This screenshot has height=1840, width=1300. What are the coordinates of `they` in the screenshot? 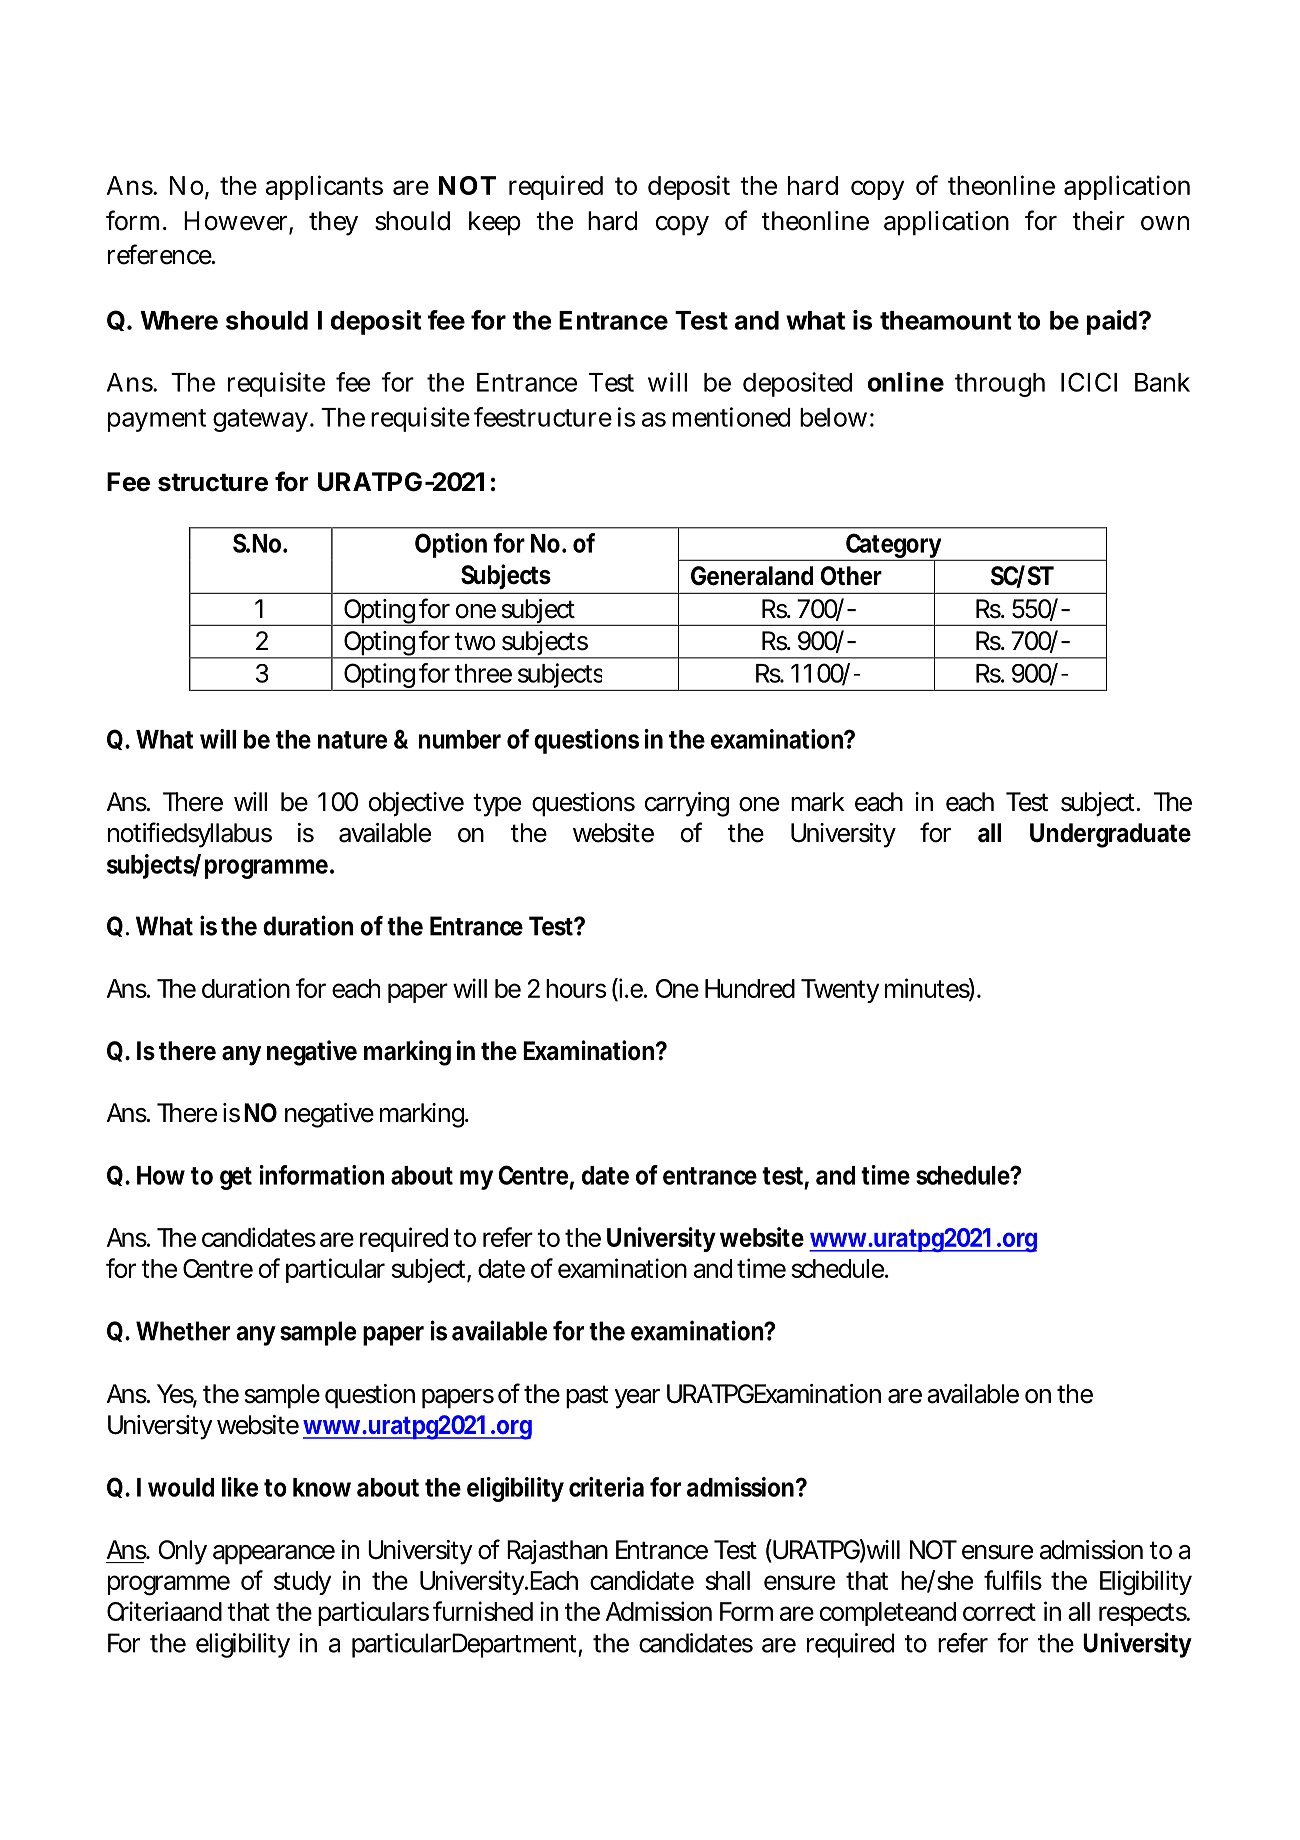 It's located at (333, 223).
